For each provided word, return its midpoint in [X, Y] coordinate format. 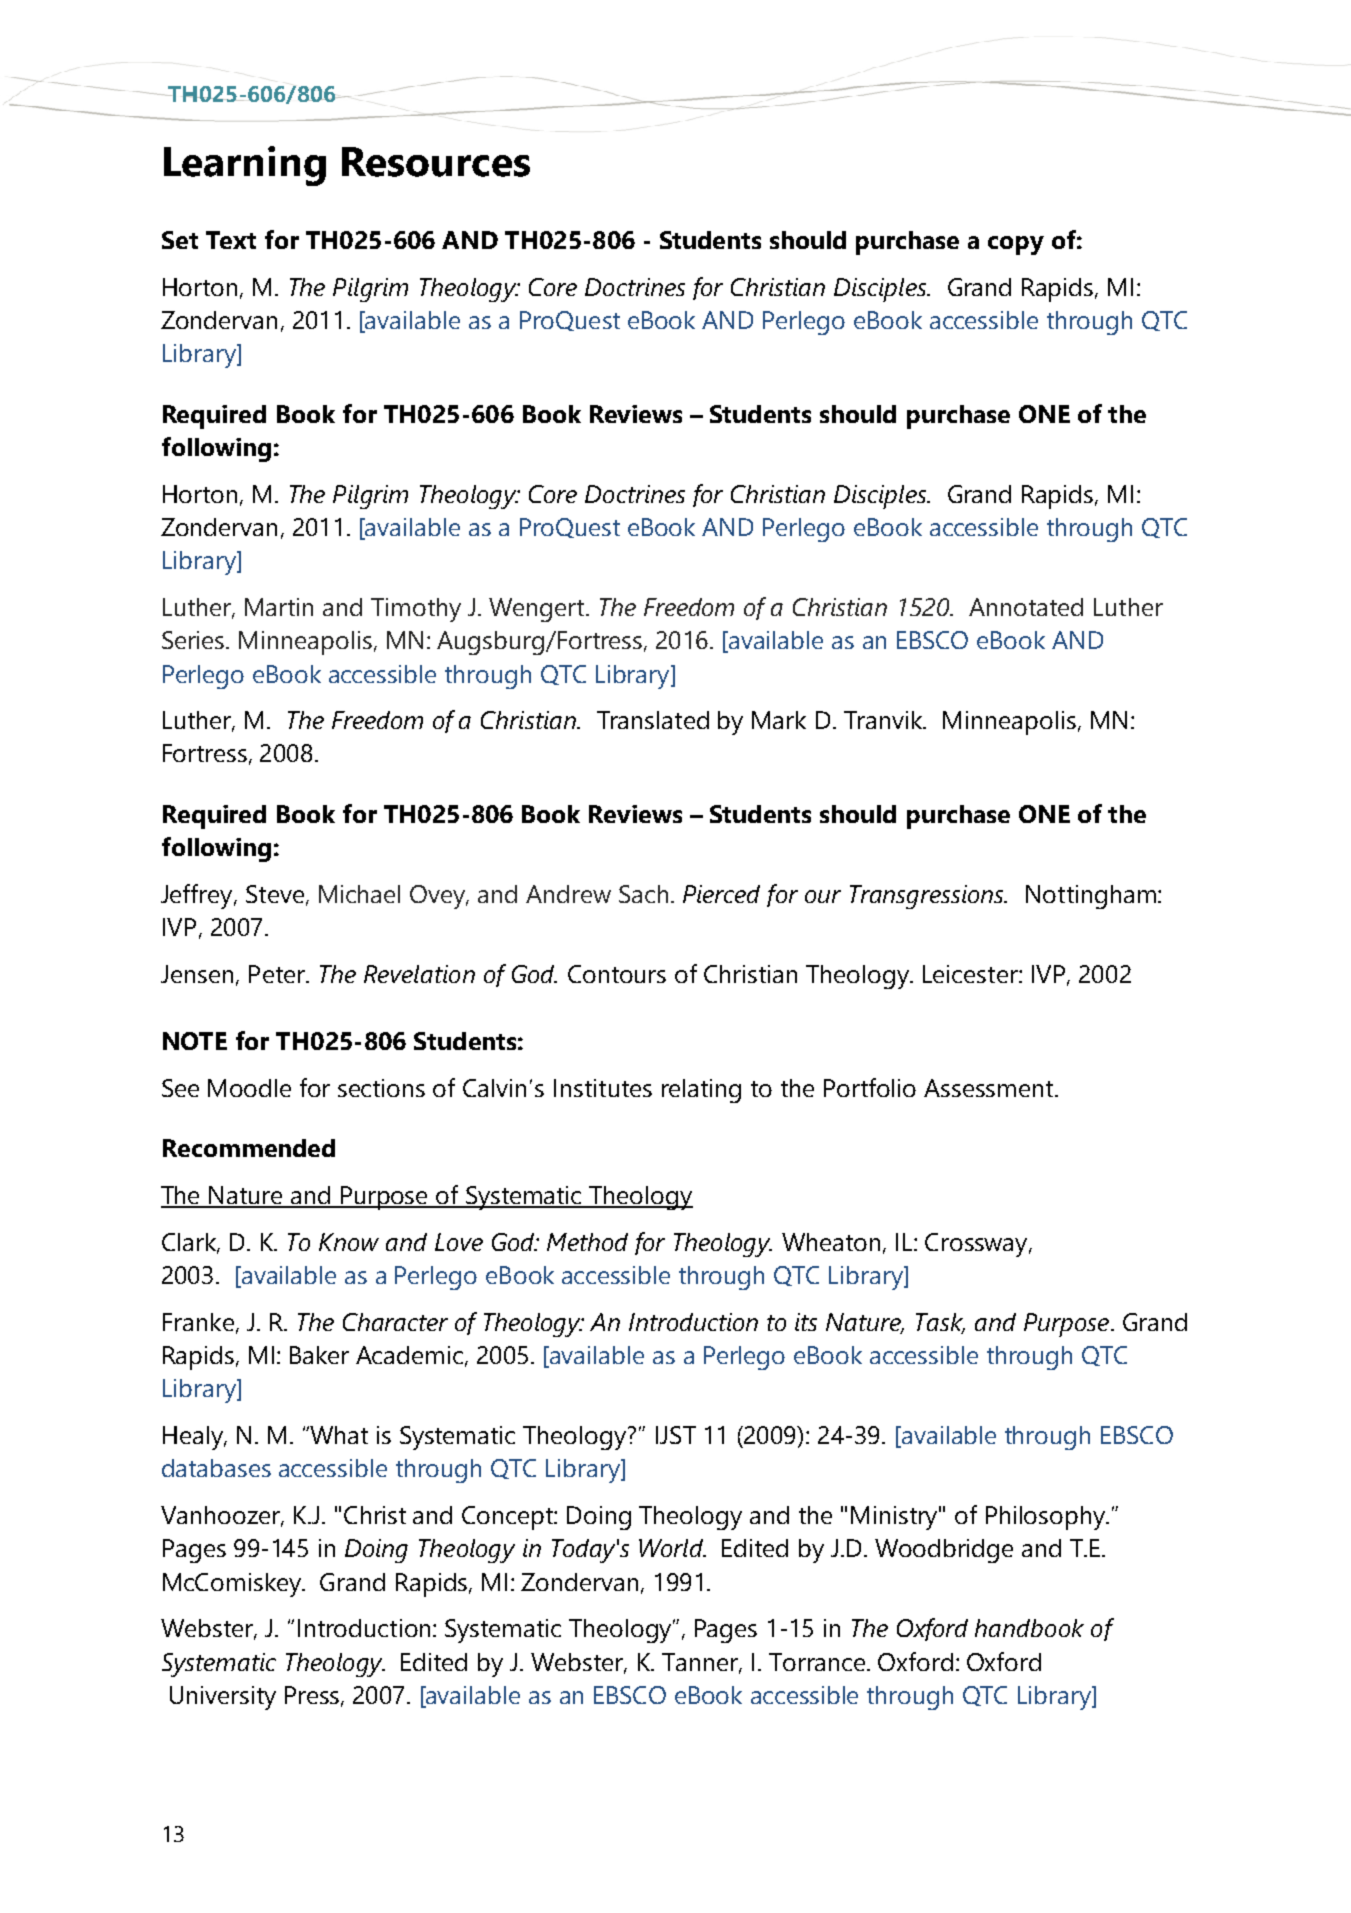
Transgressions [928, 897]
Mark [779, 720]
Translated [653, 720]
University [223, 1698]
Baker [319, 1355]
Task [940, 1323]
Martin [279, 607]
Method [587, 1242]
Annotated [1026, 607]
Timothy [416, 610]
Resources [436, 162]
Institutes [603, 1088]
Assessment [988, 1088]
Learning [245, 166]
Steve [275, 894]
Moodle [249, 1088]
